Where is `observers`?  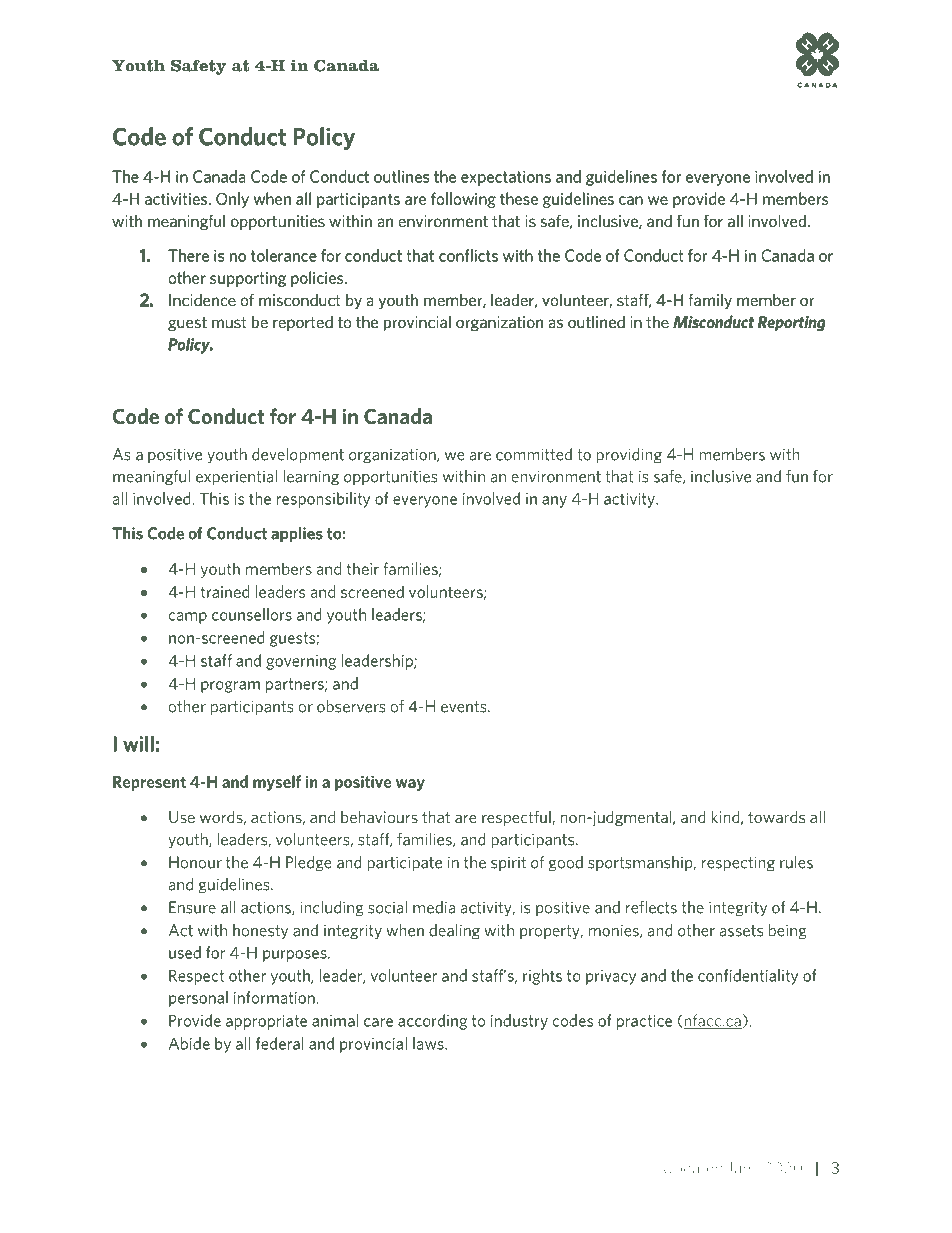
observers is located at coordinates (351, 706).
